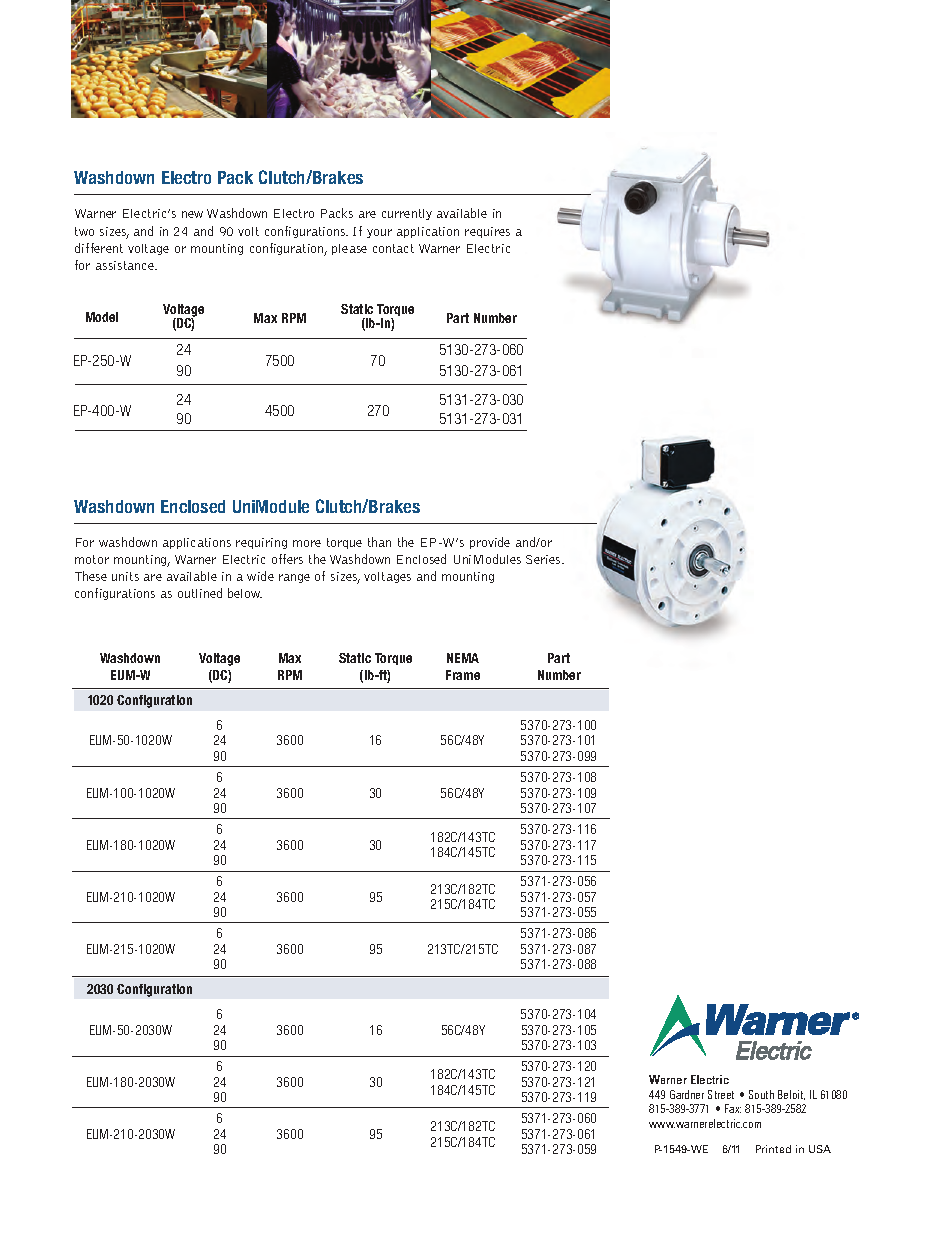 The width and height of the screenshot is (952, 1233). What do you see at coordinates (200, 593) in the screenshot?
I see `outlined` at bounding box center [200, 593].
